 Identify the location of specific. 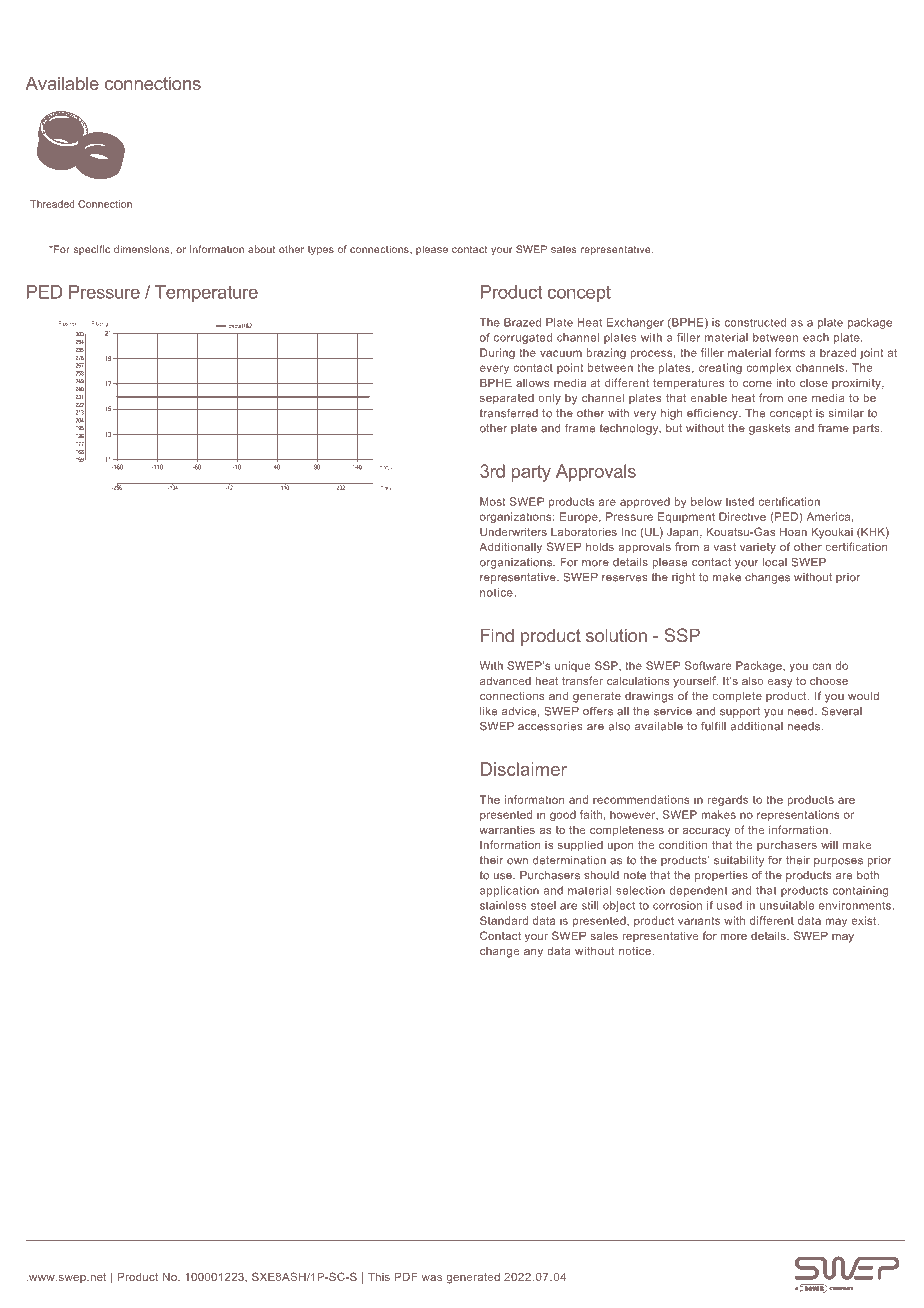
(92, 250).
